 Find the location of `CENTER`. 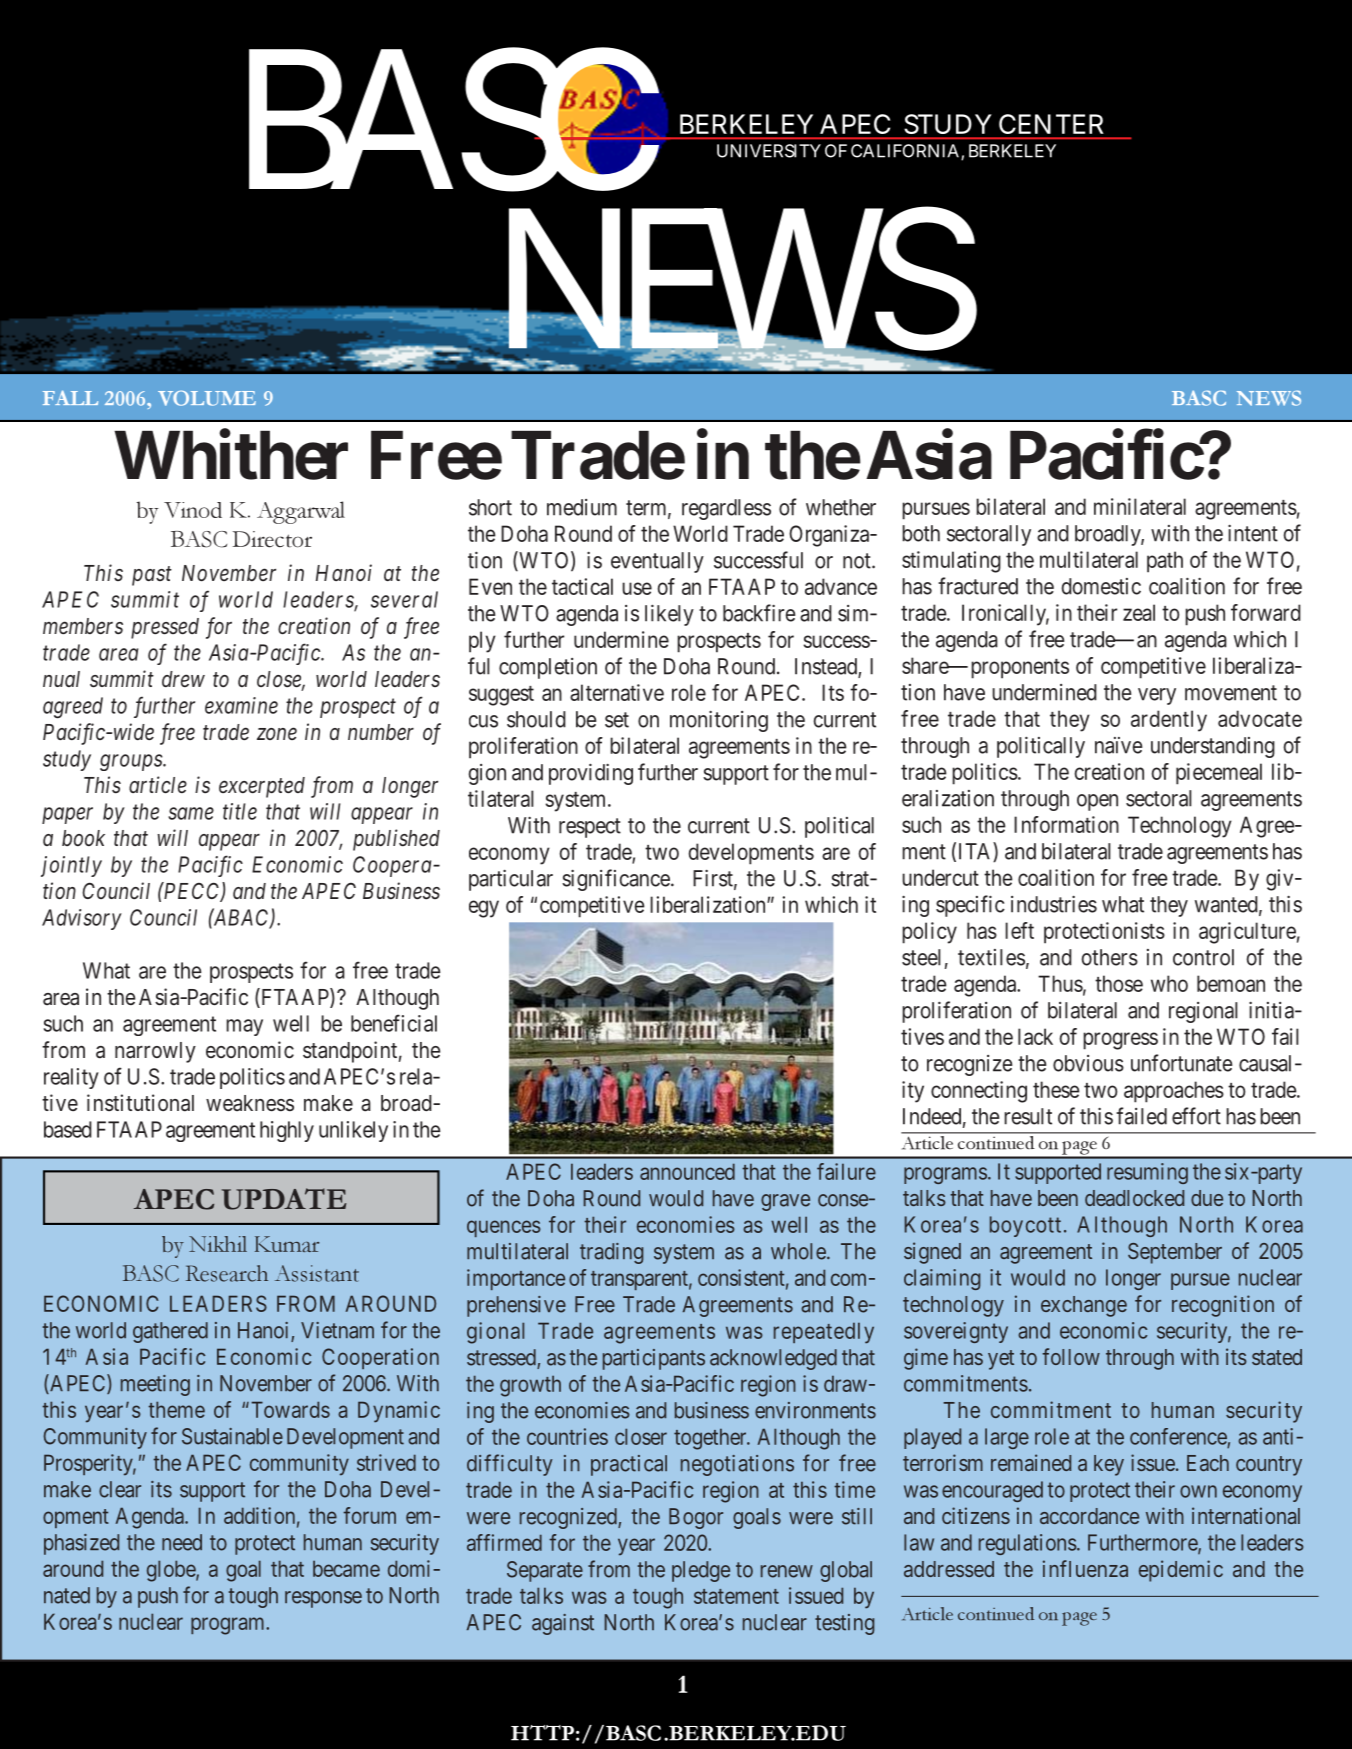

CENTER is located at coordinates (1051, 124).
